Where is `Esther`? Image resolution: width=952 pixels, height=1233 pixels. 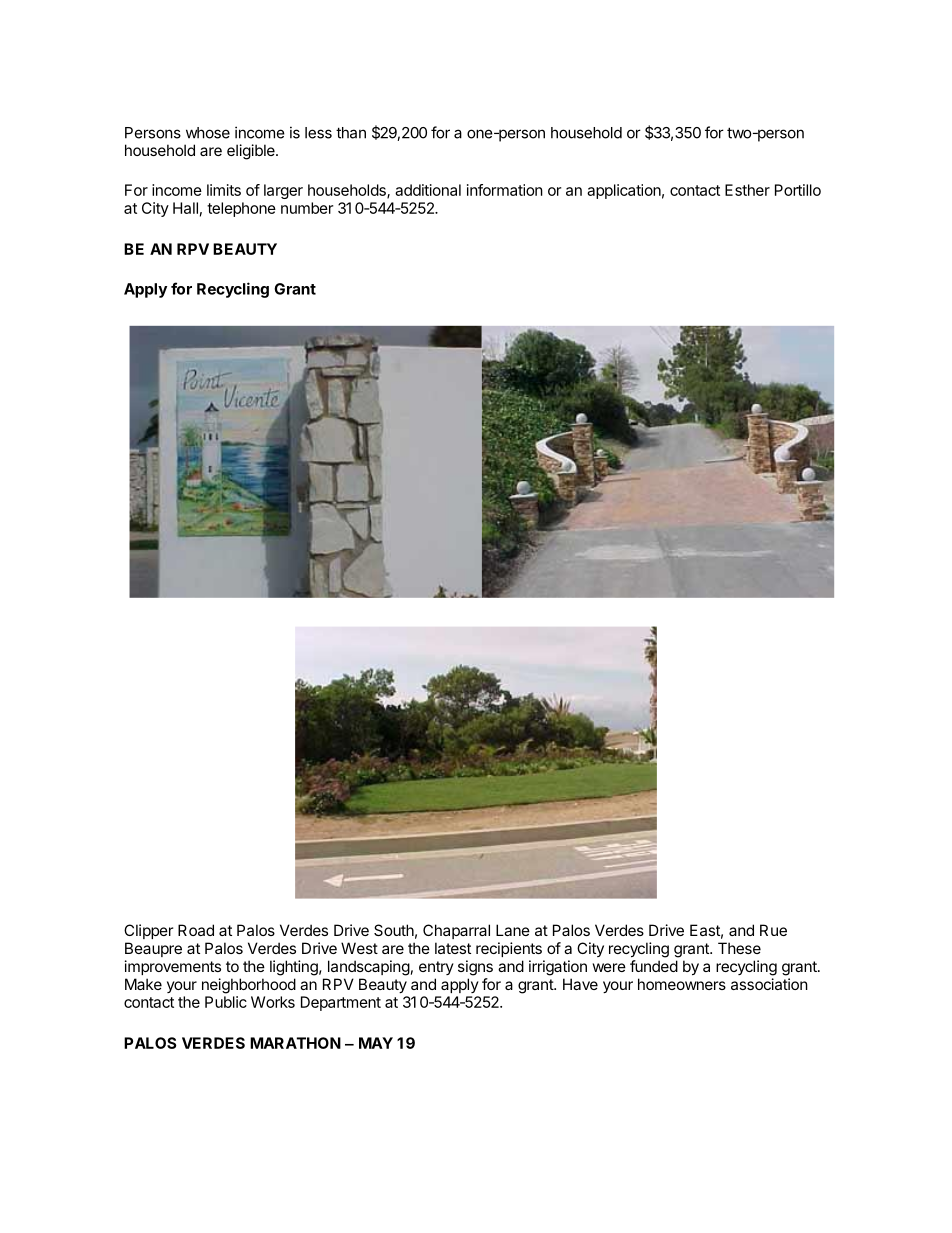
Esther is located at coordinates (747, 190).
